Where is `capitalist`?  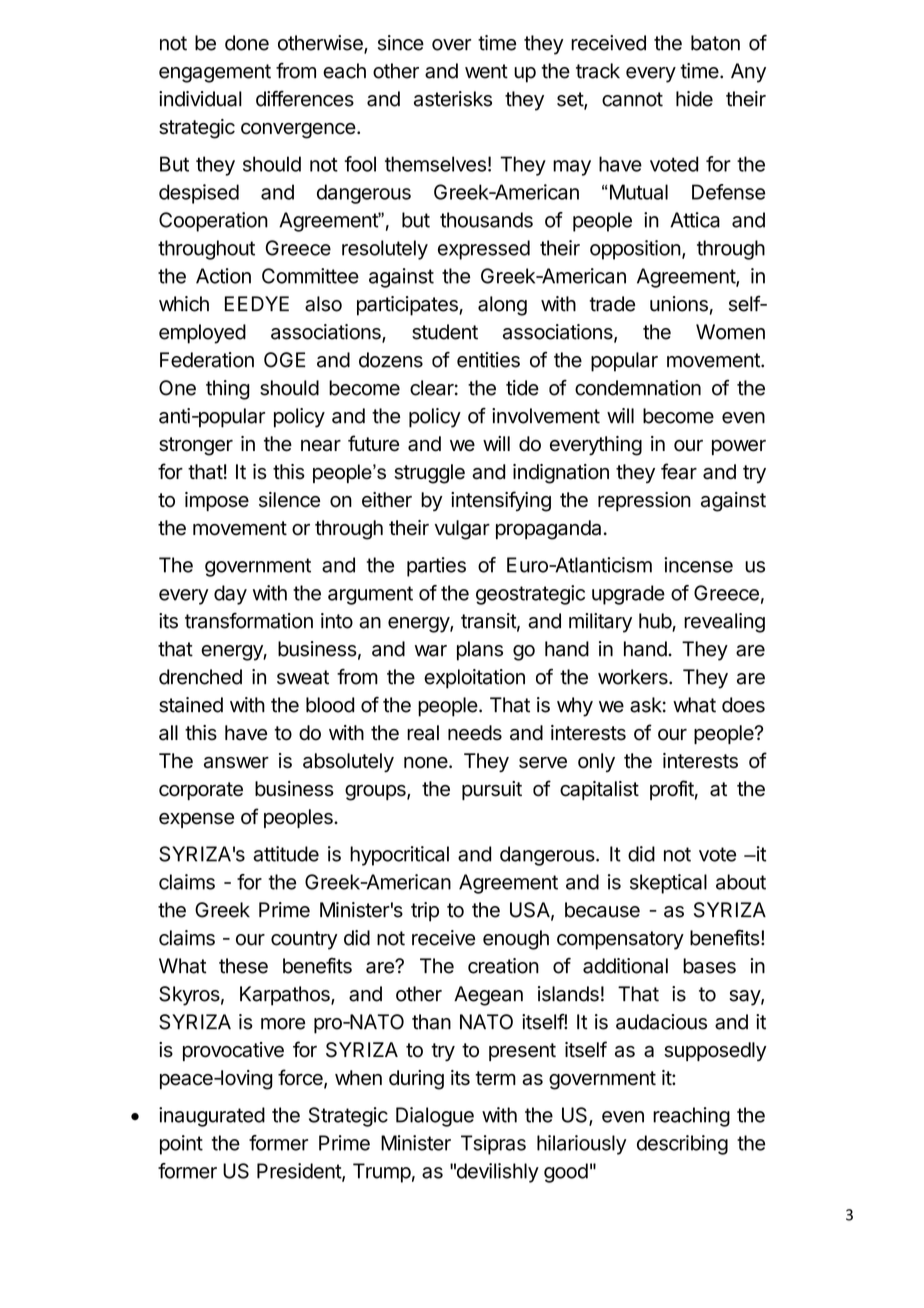 capitalist is located at coordinates (599, 790).
